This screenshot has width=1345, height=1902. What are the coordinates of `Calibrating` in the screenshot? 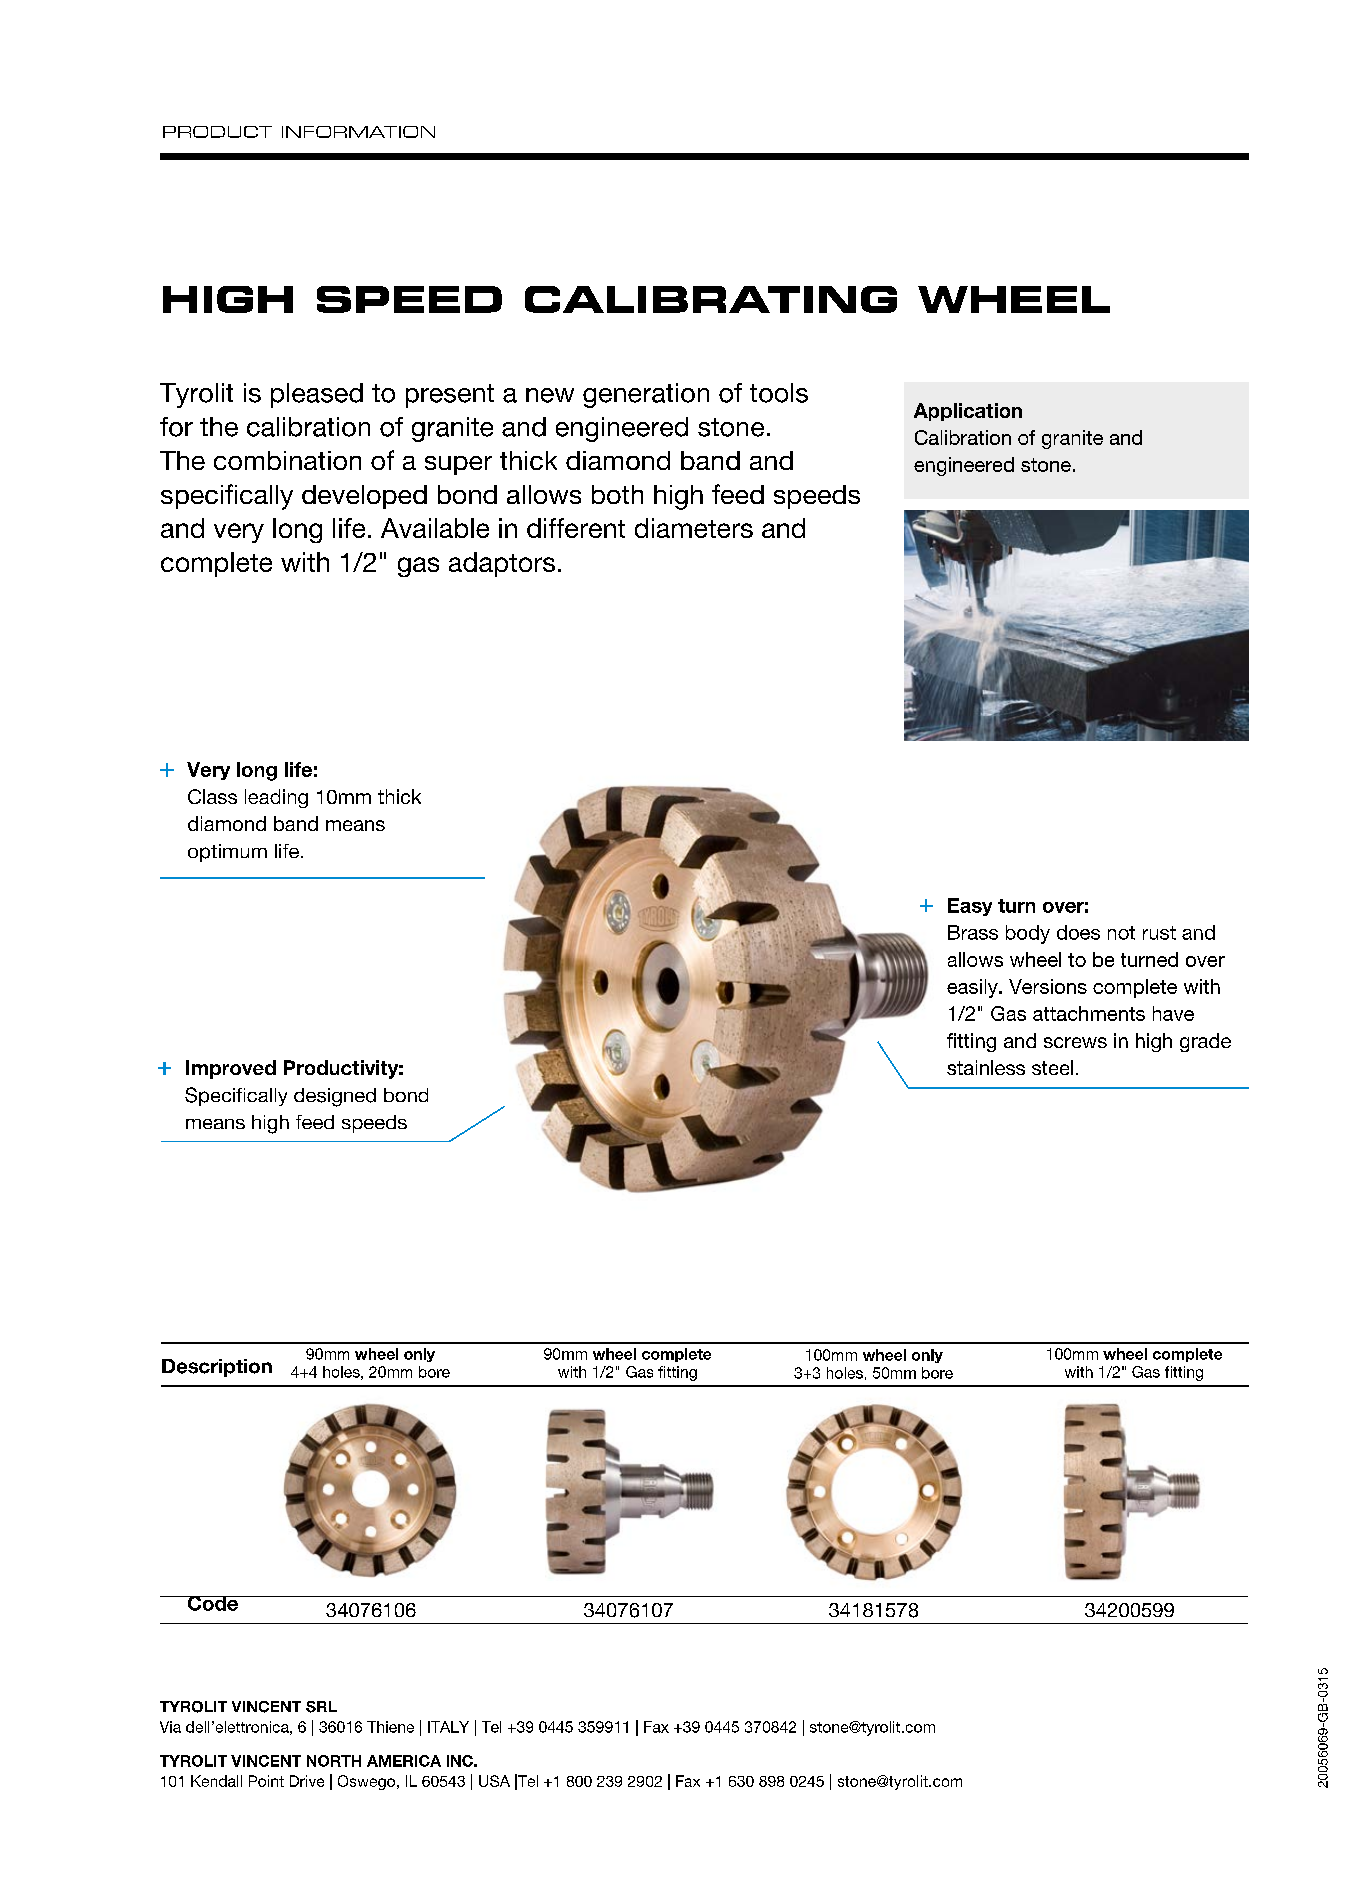 It's located at (711, 299).
